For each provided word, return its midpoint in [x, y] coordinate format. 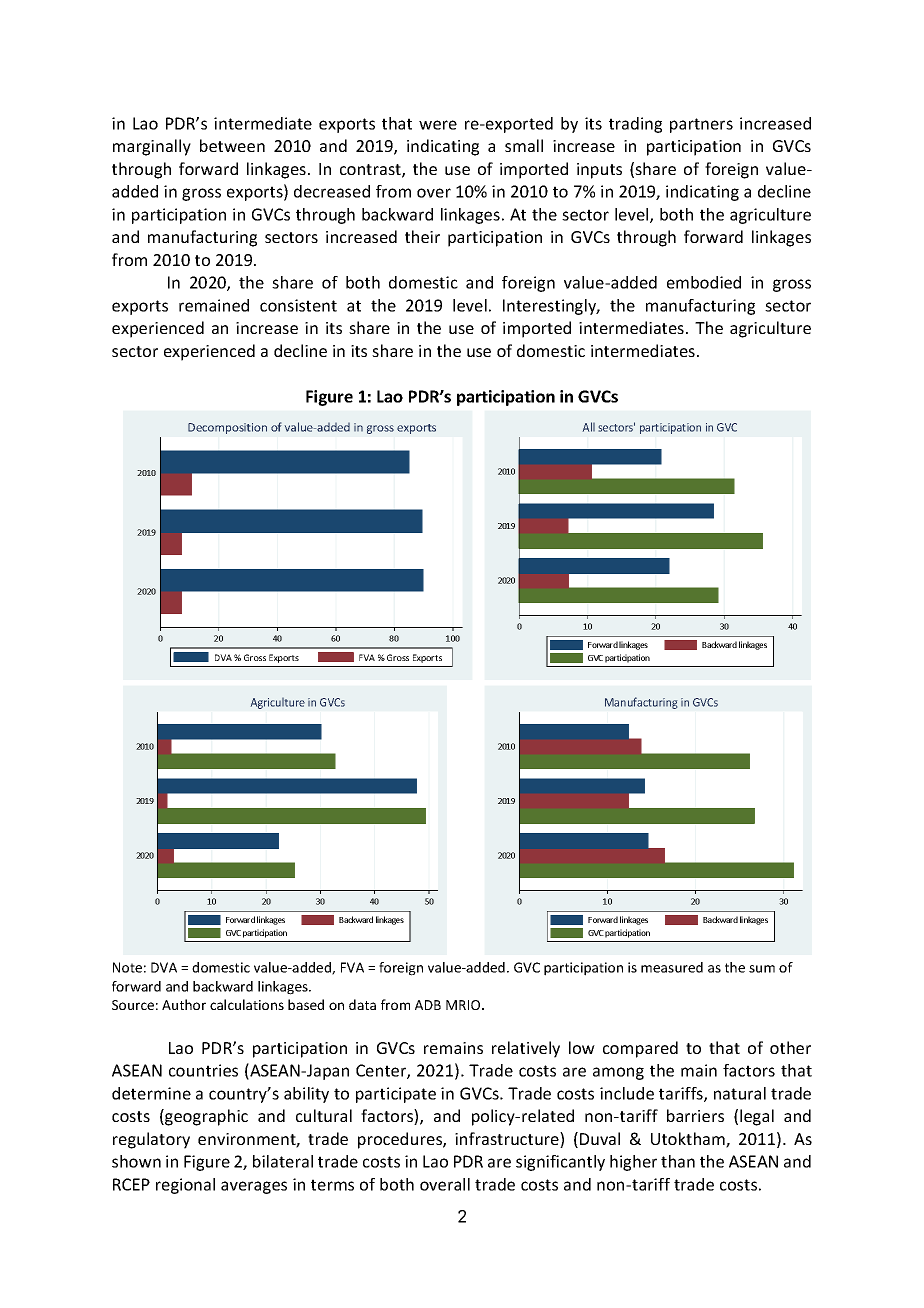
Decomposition [227, 428]
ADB [428, 1005]
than [678, 1161]
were [438, 125]
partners [701, 125]
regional [185, 1186]
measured [672, 967]
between [232, 145]
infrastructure [508, 1140]
